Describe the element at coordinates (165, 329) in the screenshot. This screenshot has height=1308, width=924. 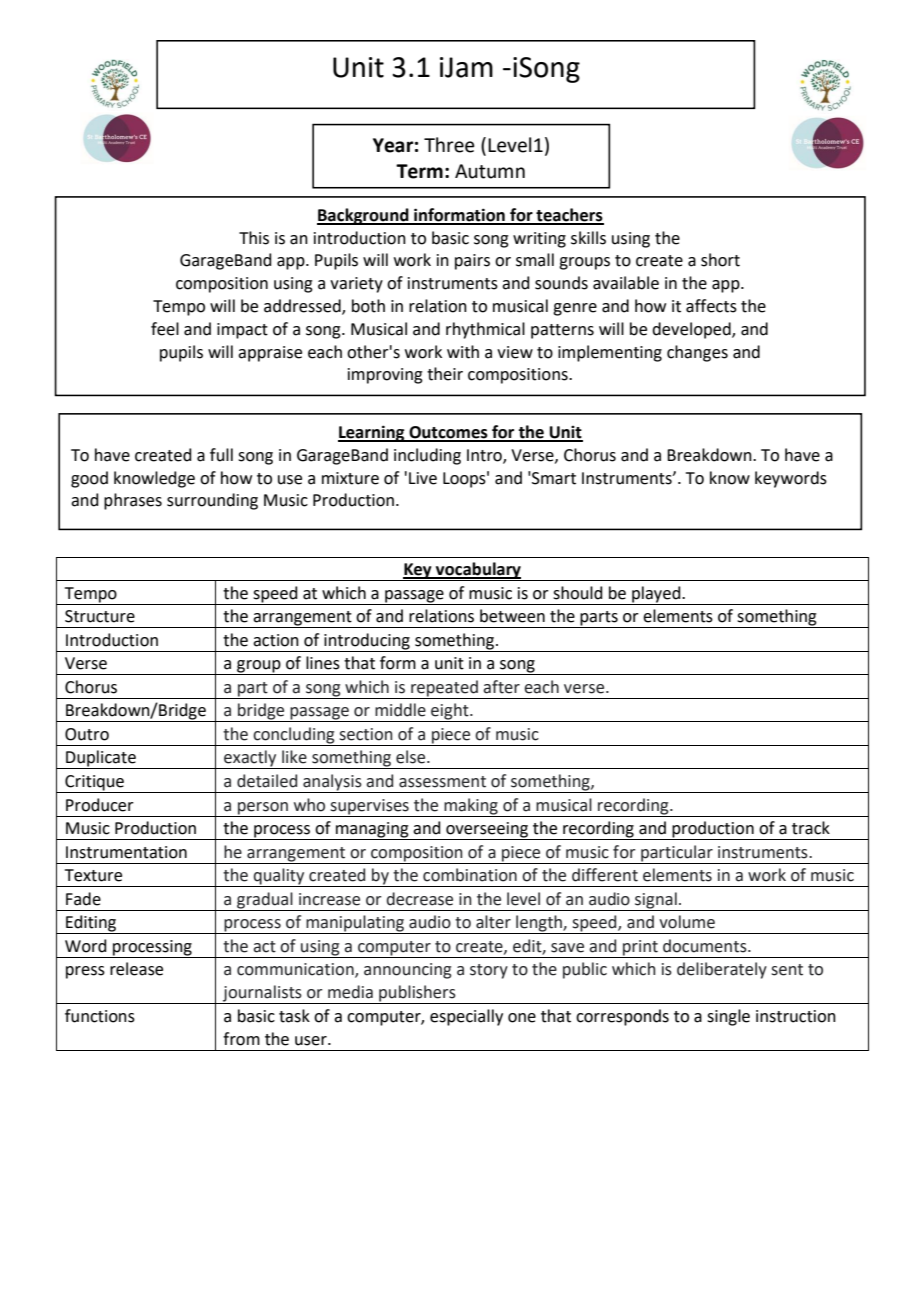
I see `feel` at that location.
